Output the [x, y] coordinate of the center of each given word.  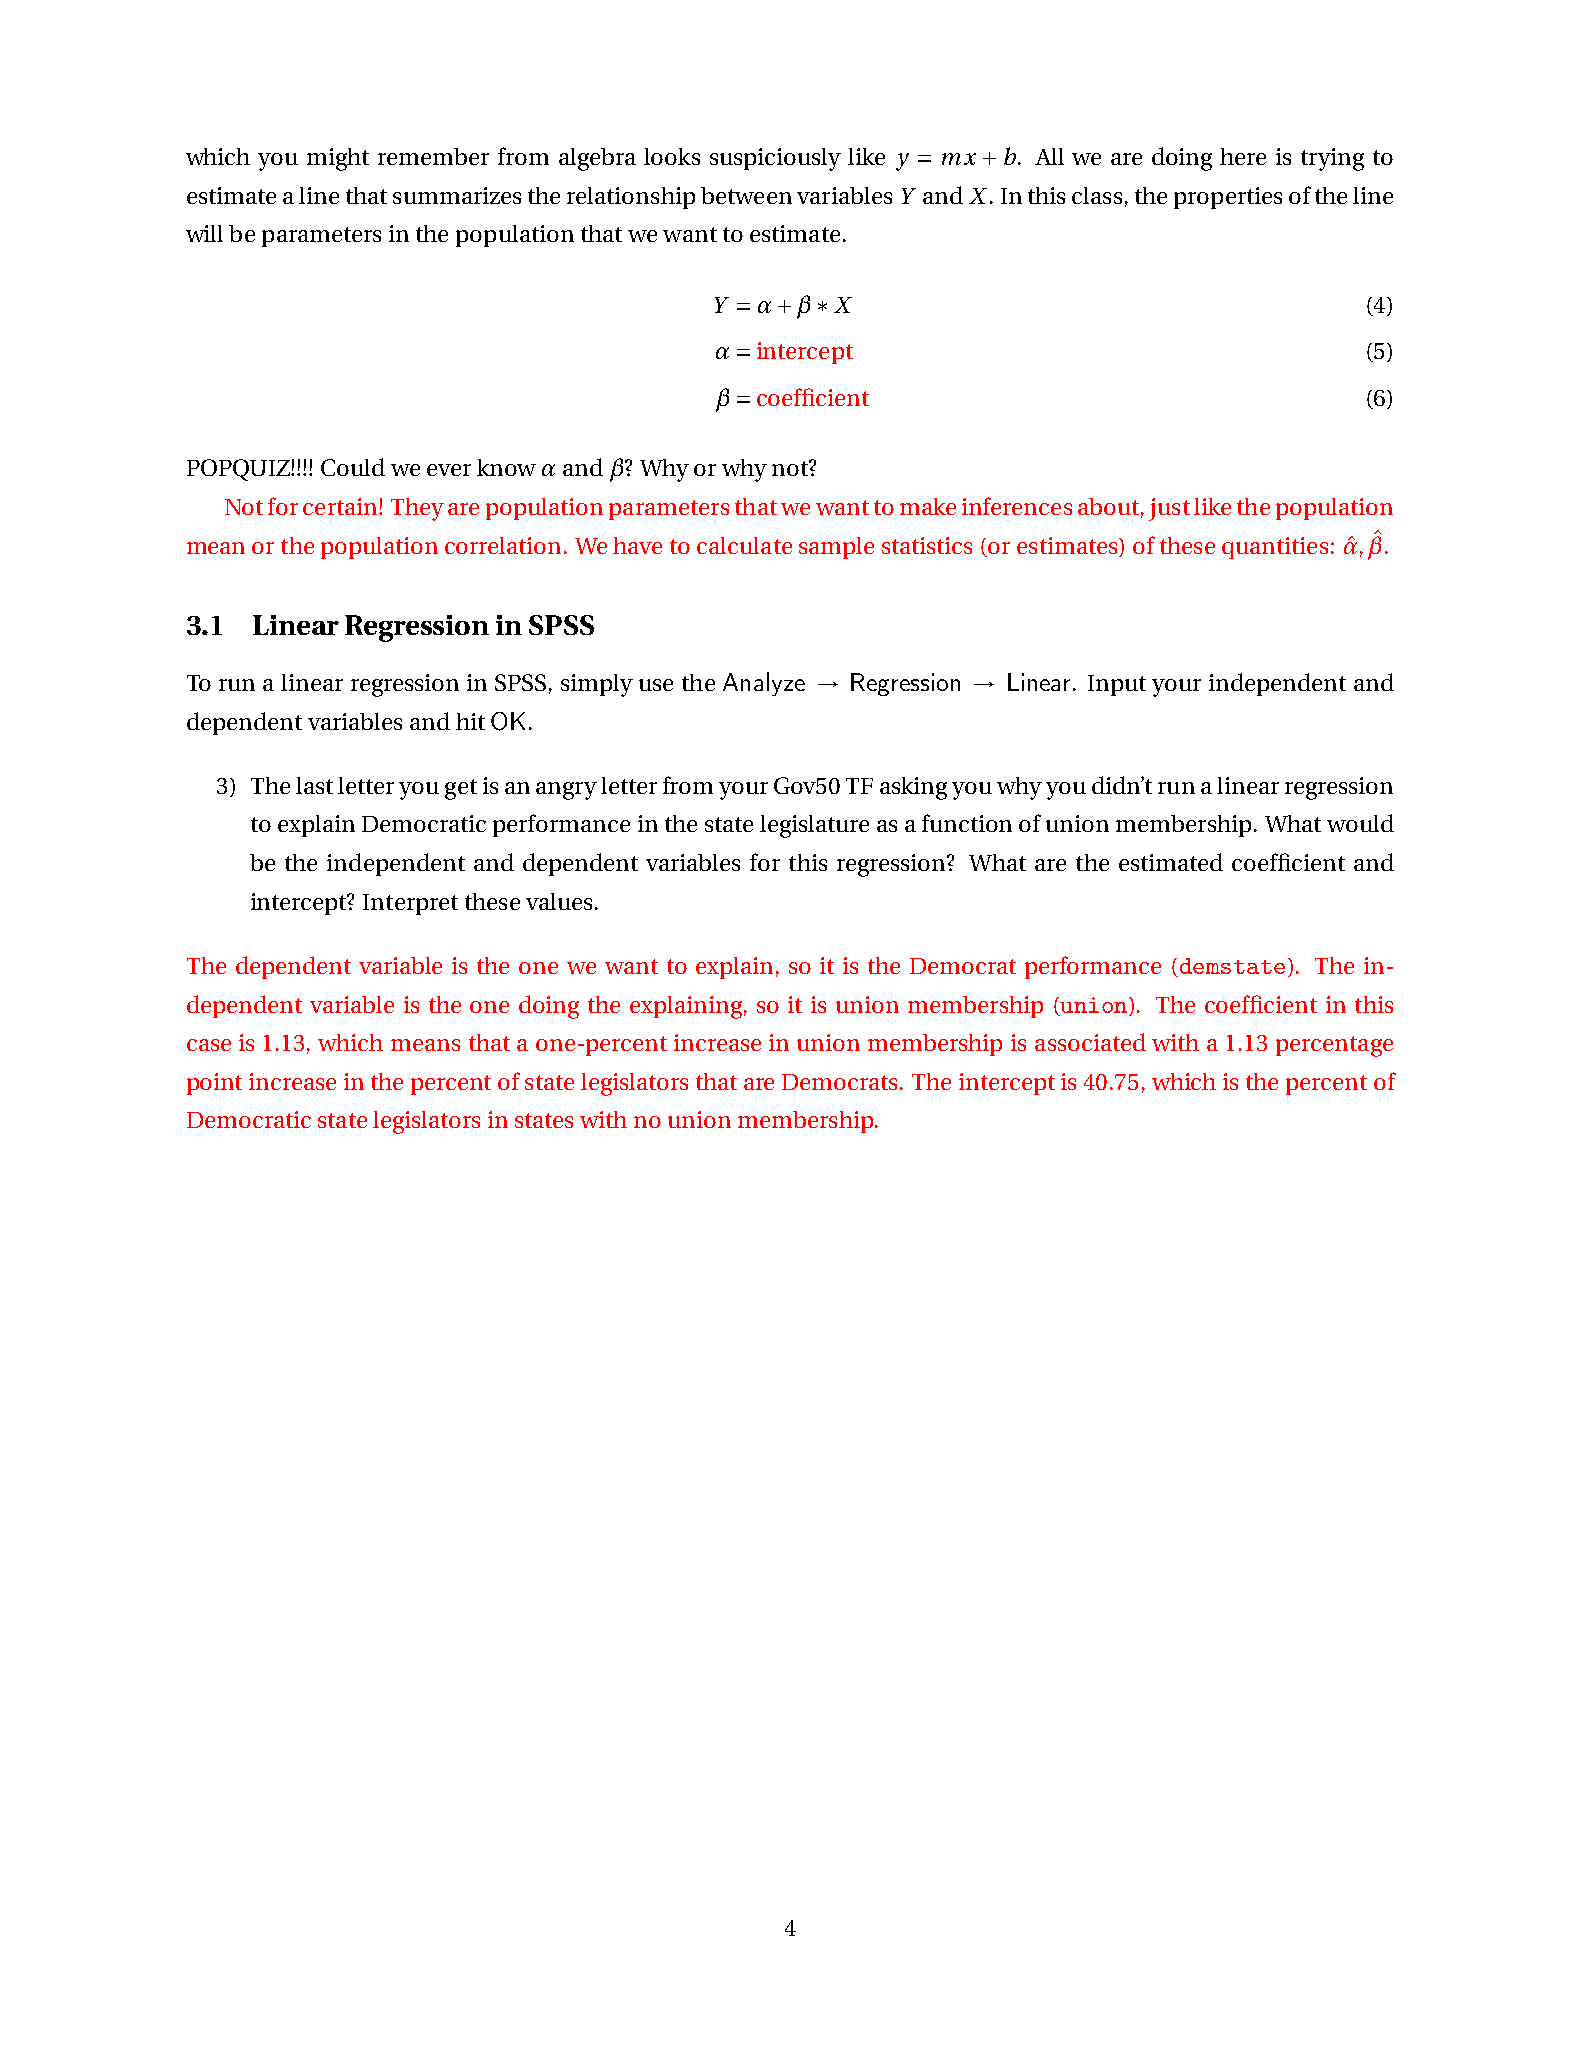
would [1360, 823]
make [928, 506]
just [1169, 509]
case [209, 1045]
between [746, 195]
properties [1228, 198]
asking [913, 788]
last [314, 785]
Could [353, 467]
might [338, 159]
